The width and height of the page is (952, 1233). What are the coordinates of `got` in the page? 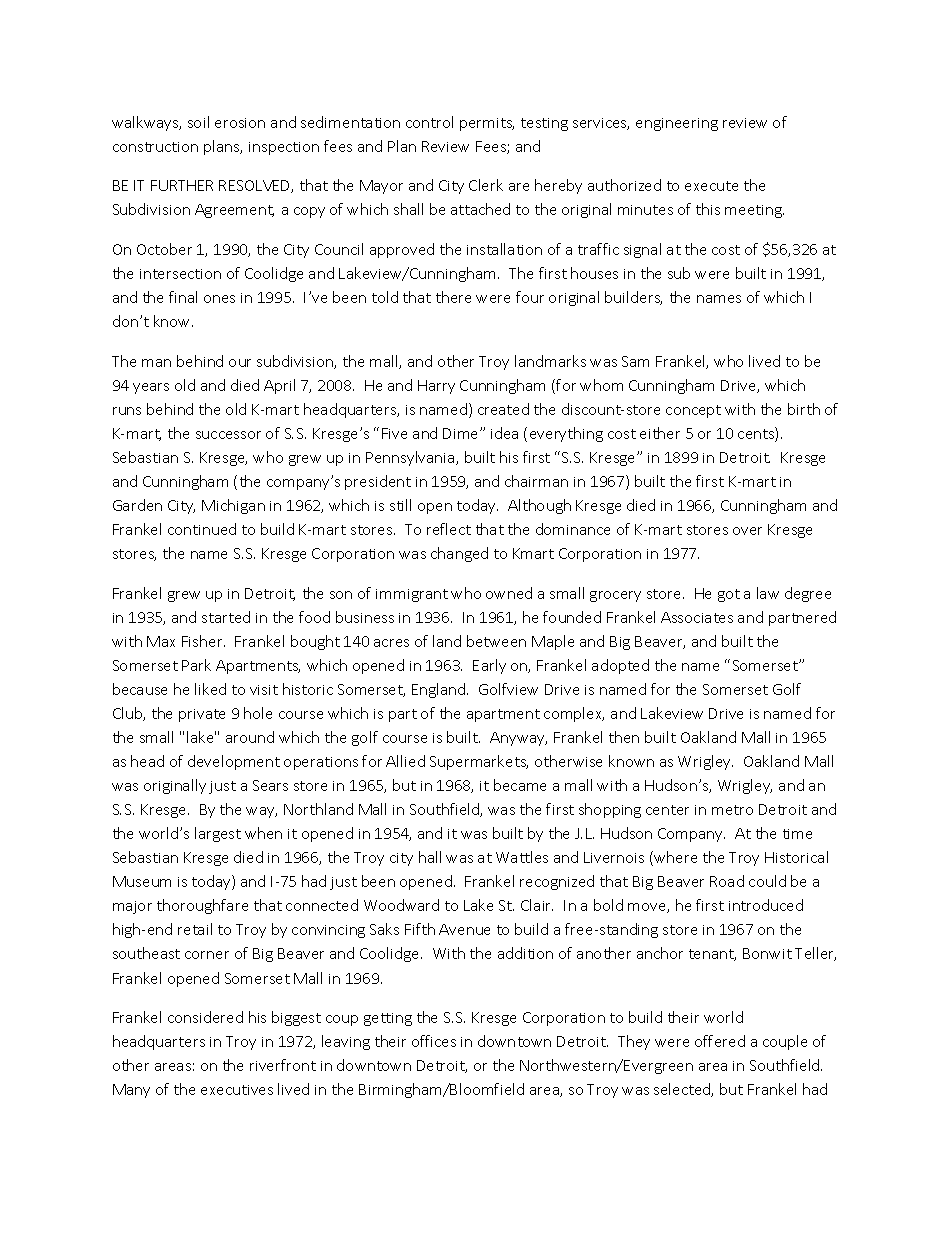 It's located at (729, 595).
